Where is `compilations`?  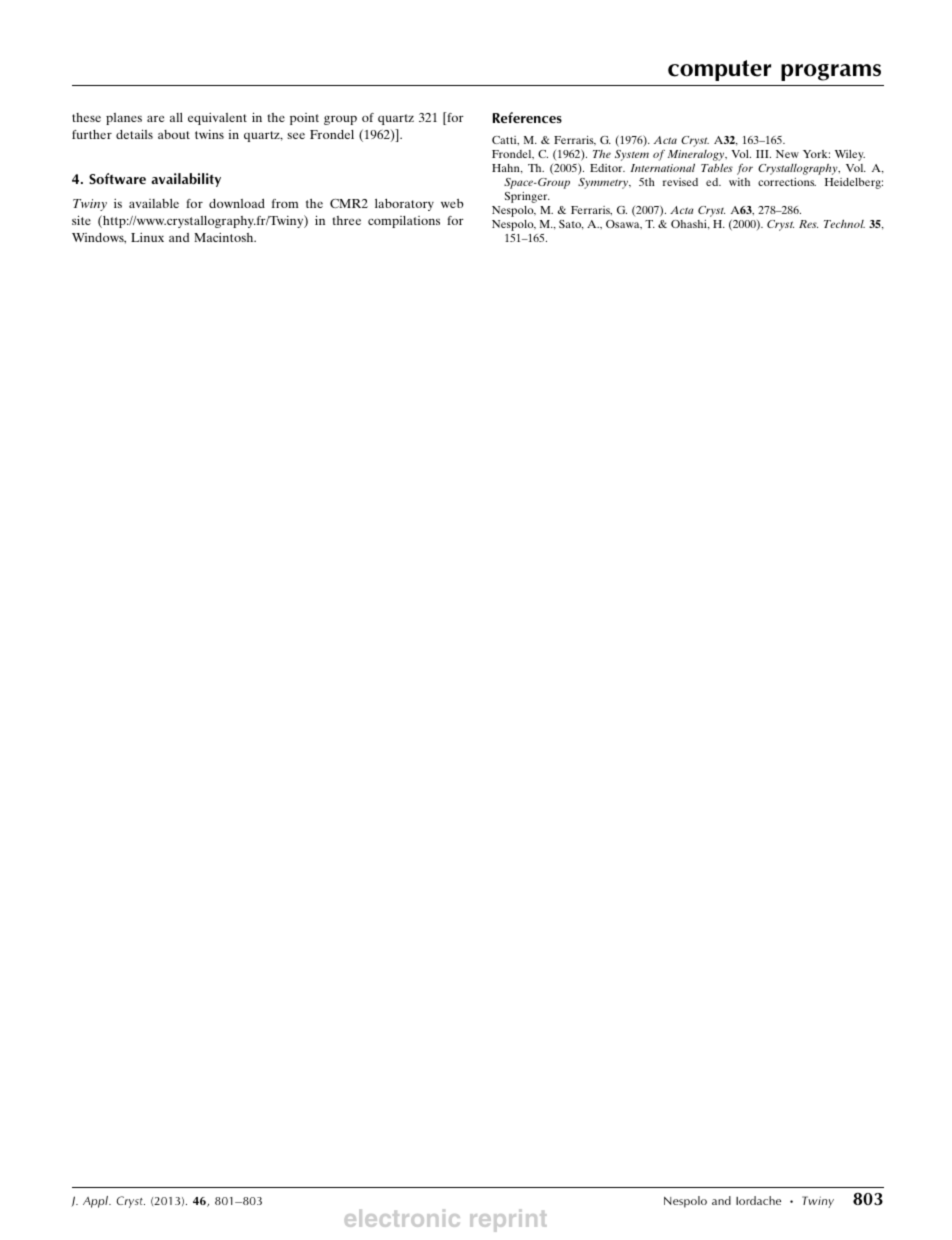
compilations is located at coordinates (404, 222).
